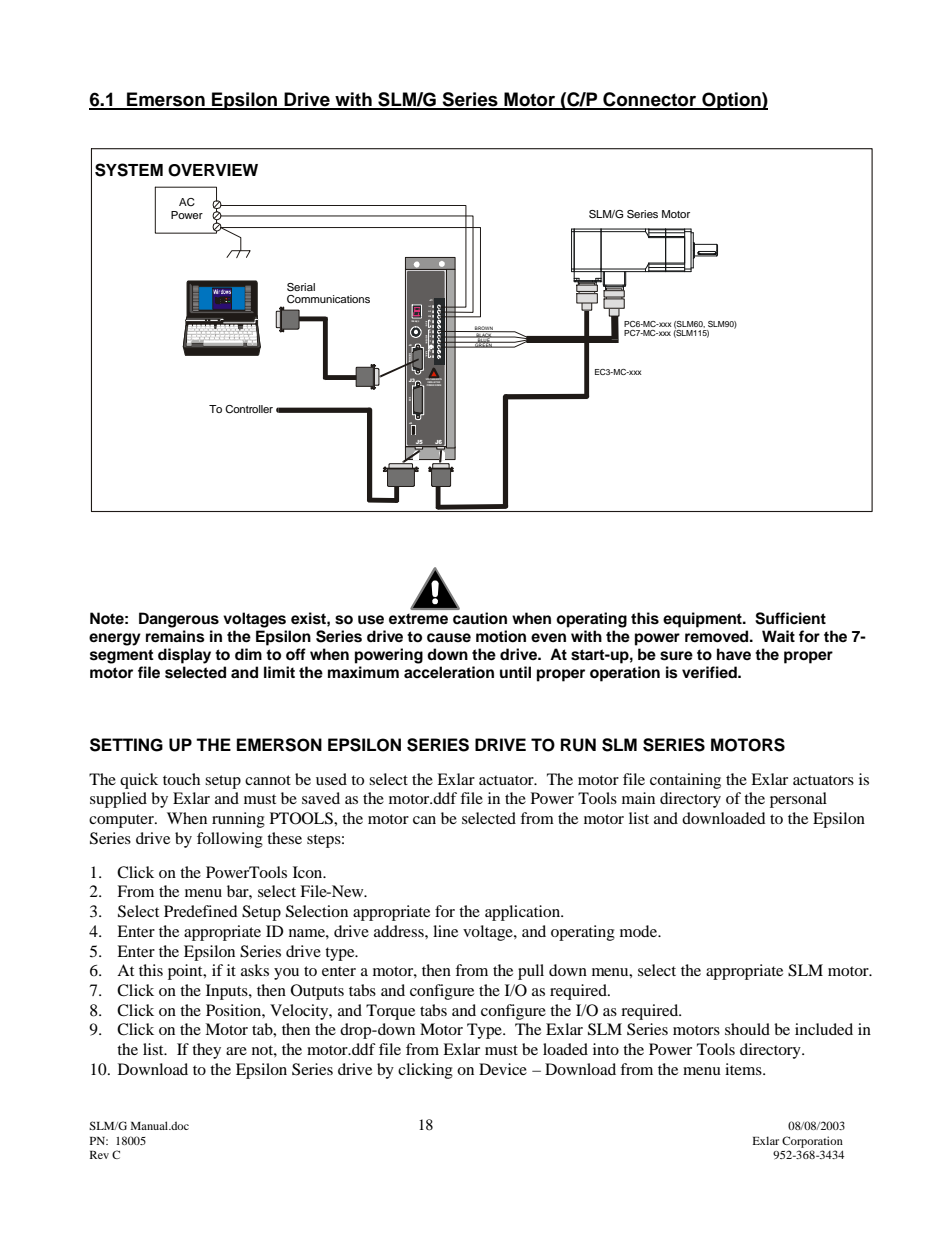 The height and width of the image is (1233, 952). Describe the element at coordinates (179, 620) in the image. I see `Dangerous` at that location.
